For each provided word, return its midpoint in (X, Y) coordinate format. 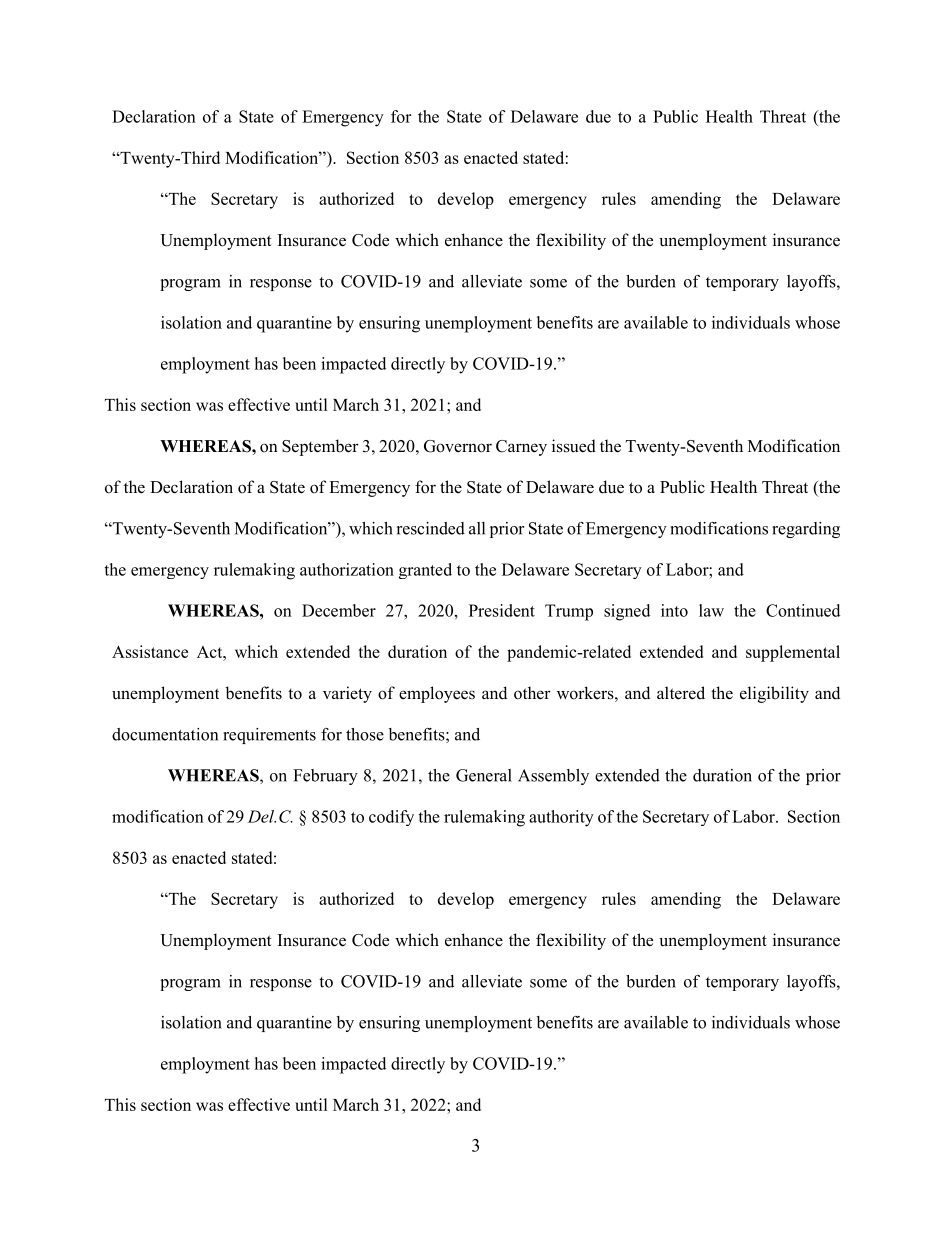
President (502, 610)
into (674, 610)
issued (574, 446)
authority (561, 818)
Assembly (553, 777)
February (325, 777)
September (320, 447)
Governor (458, 446)
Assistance (150, 651)
